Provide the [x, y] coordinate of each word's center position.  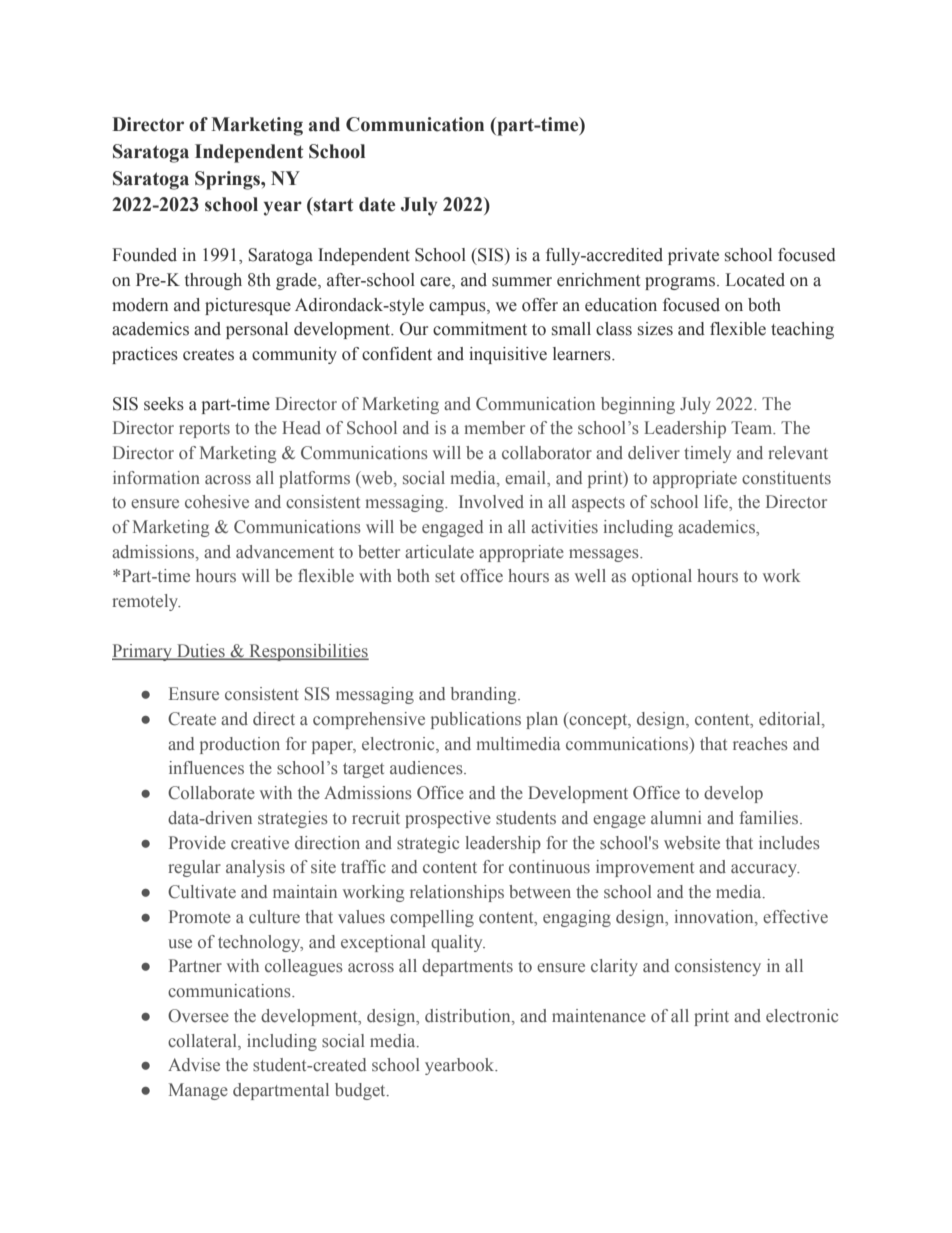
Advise [194, 1065]
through [213, 281]
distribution [469, 1017]
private [693, 256]
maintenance [599, 1016]
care [436, 283]
